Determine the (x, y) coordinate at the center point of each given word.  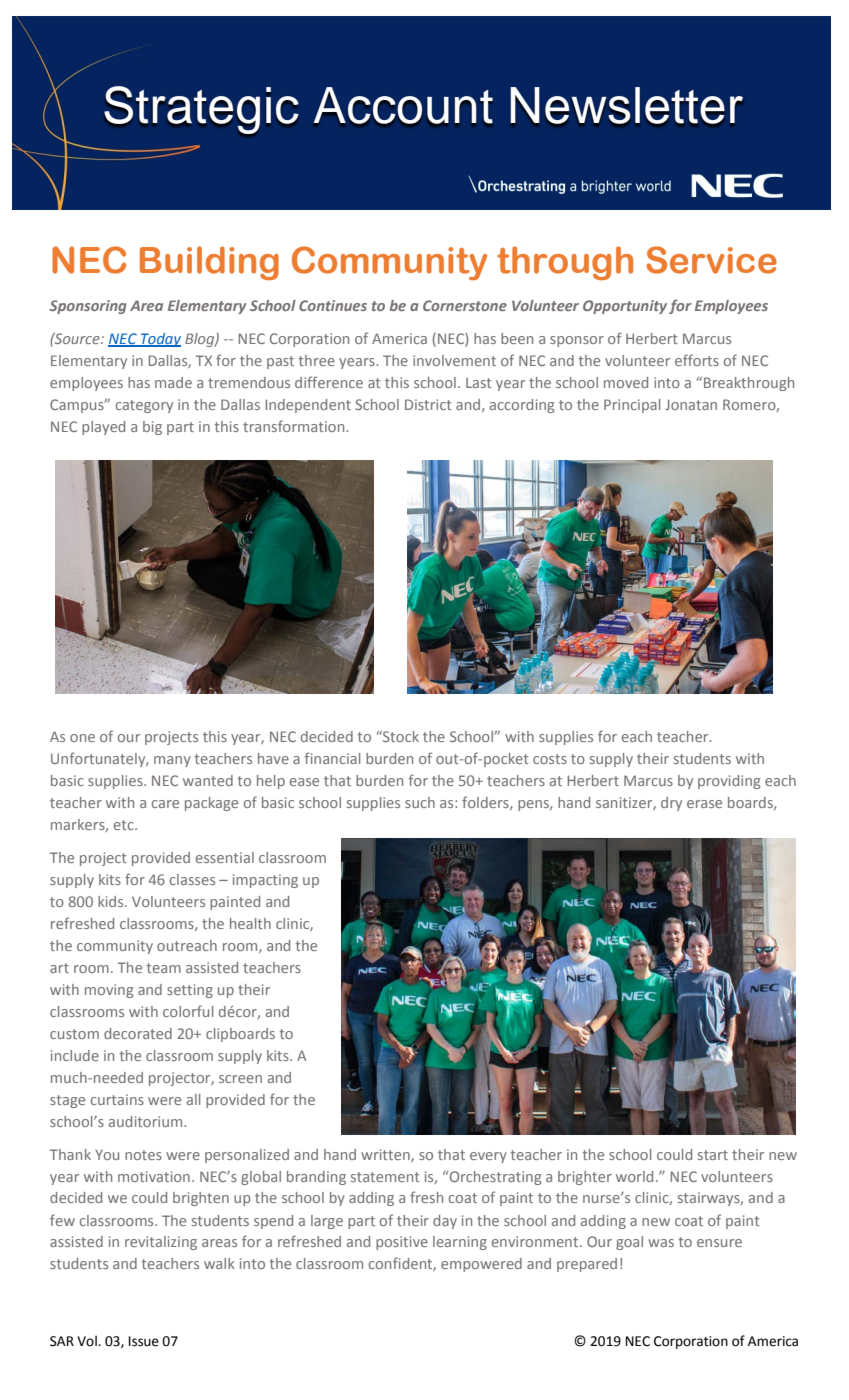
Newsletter (626, 105)
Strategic (201, 110)
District (428, 404)
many (172, 761)
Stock (400, 736)
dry (671, 804)
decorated (138, 1033)
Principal (632, 406)
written (386, 1155)
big (152, 428)
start (713, 1155)
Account (403, 105)
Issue (144, 1341)
